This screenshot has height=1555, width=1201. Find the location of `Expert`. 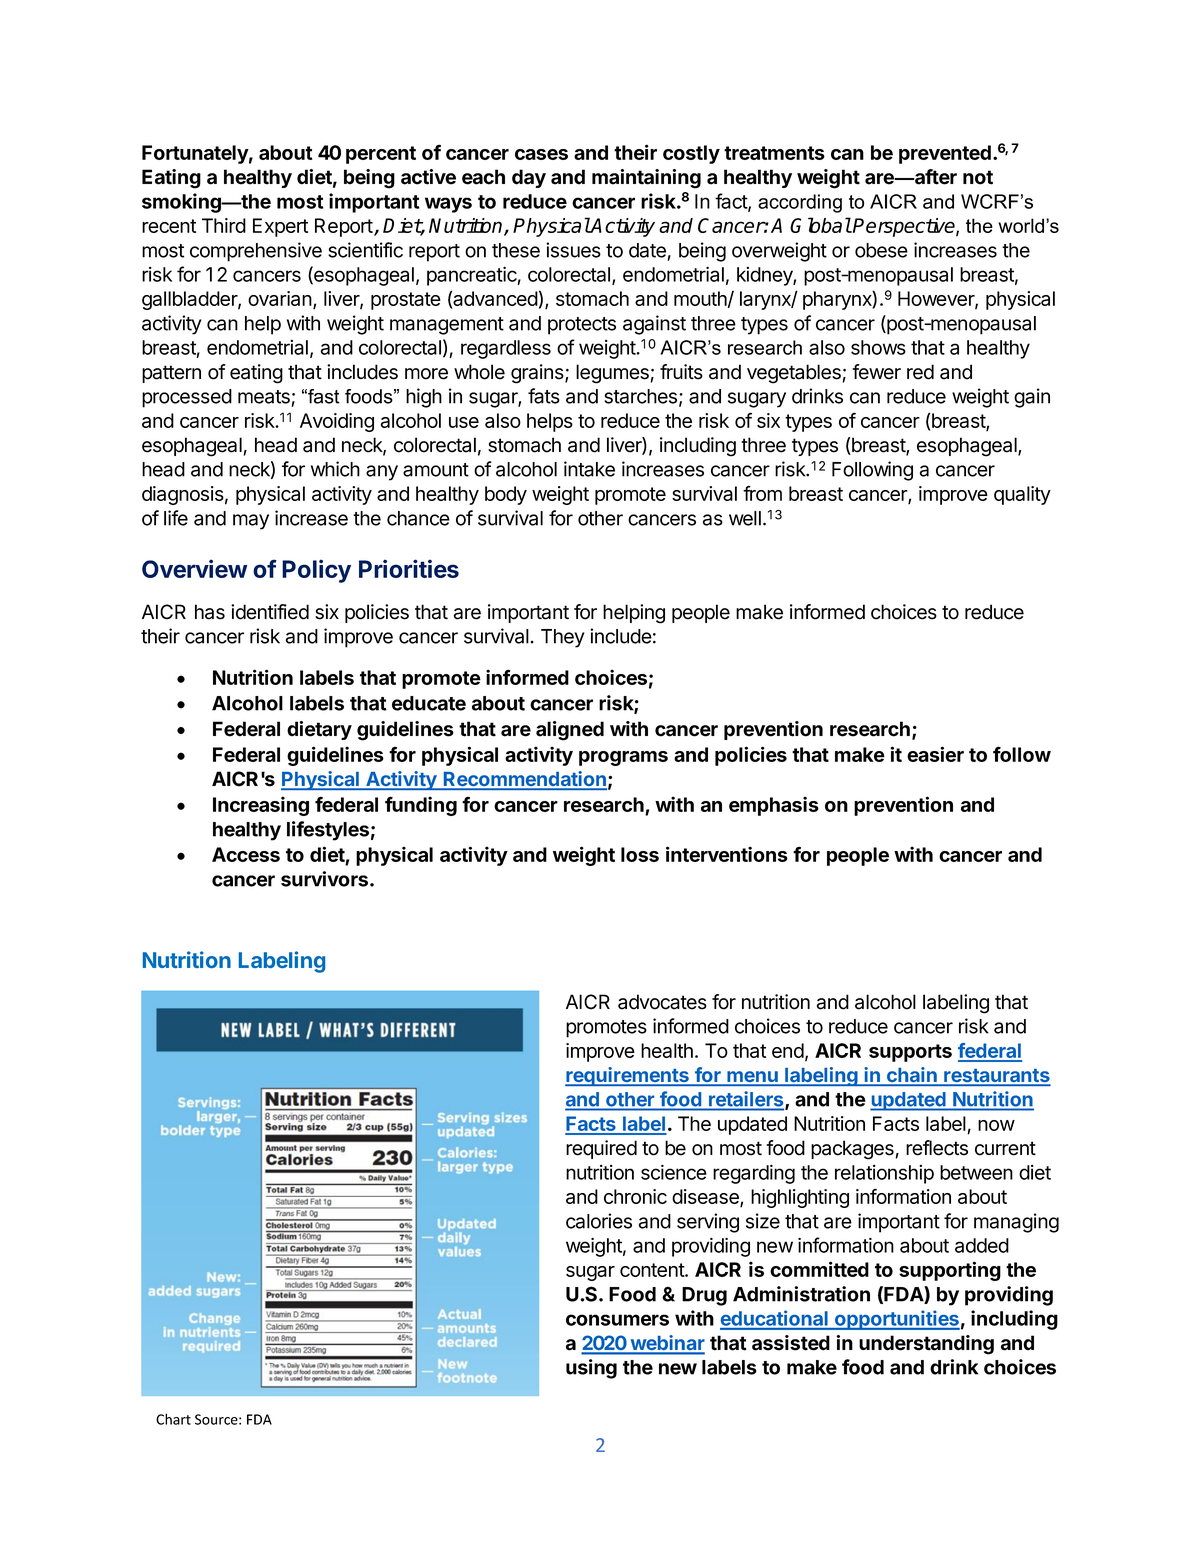

Expert is located at coordinates (280, 227).
